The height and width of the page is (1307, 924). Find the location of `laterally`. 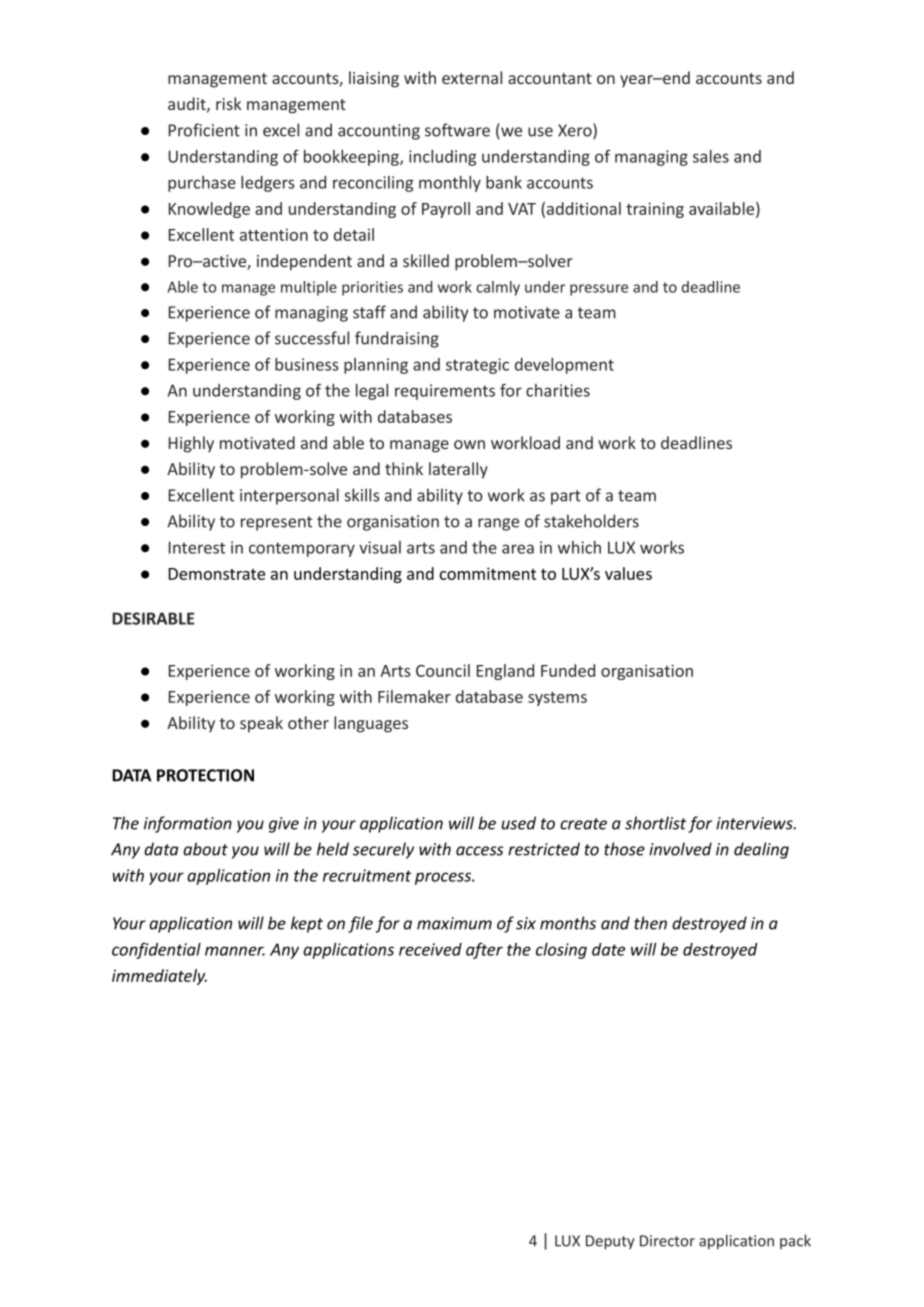

laterally is located at coordinates (458, 470).
